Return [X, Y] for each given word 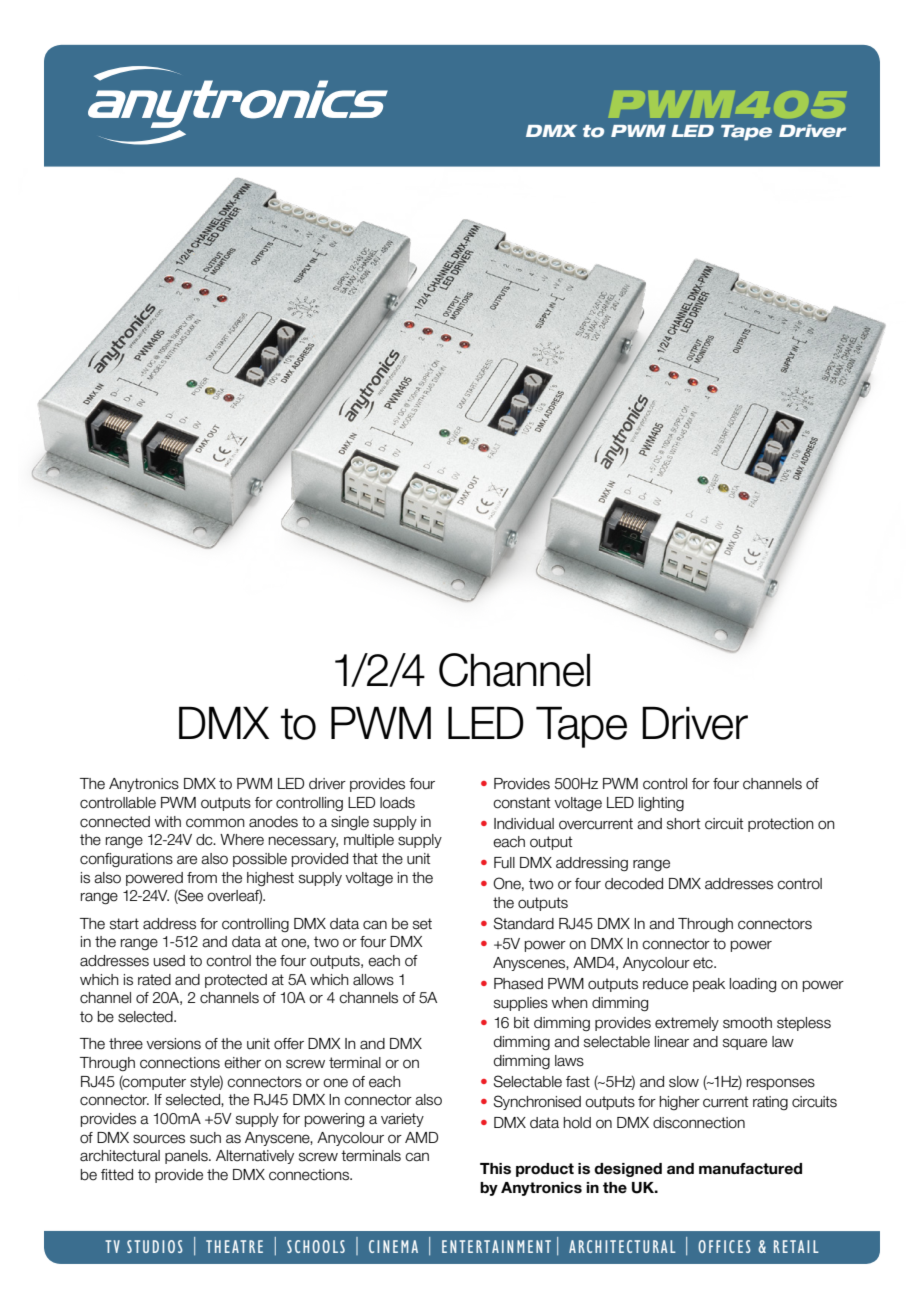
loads [397, 803]
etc [704, 963]
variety [402, 1120]
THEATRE [234, 1246]
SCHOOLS [316, 1246]
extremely [687, 1024]
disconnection [699, 1123]
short [683, 824]
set [422, 924]
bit [521, 1023]
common [215, 823]
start [124, 924]
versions [173, 1044]
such [205, 1138]
